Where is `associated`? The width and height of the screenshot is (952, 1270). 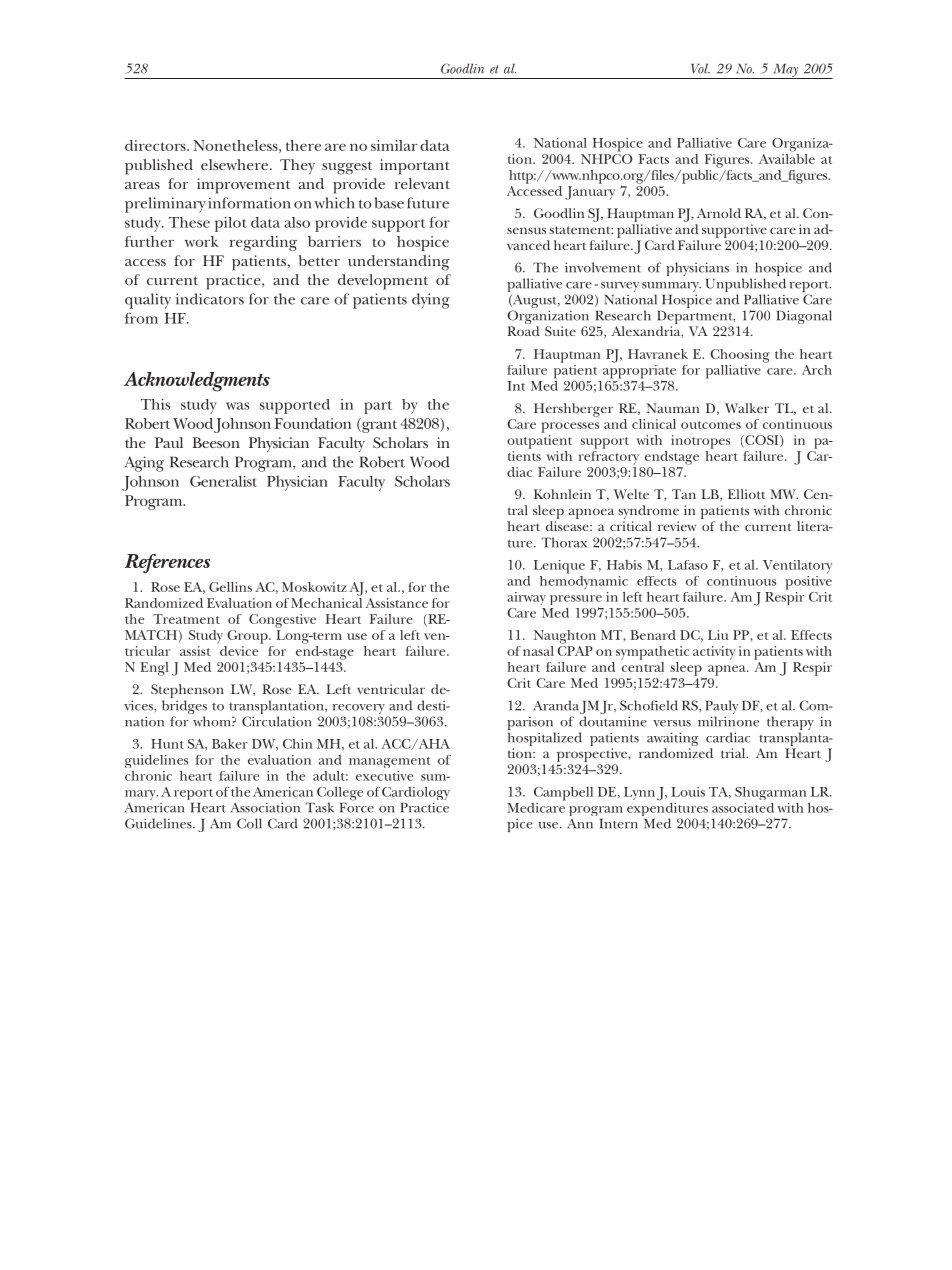 associated is located at coordinates (743, 808).
